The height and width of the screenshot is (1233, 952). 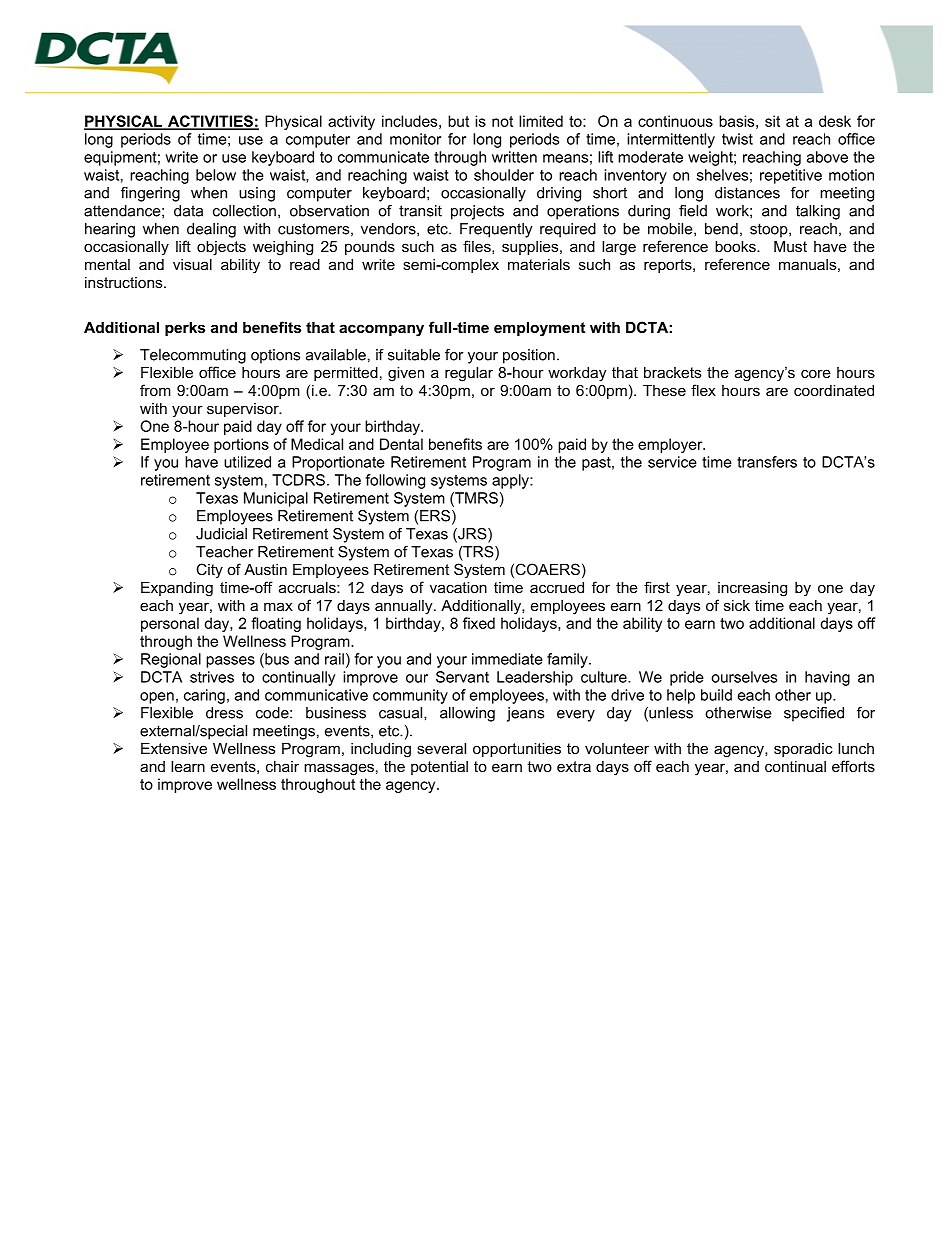 What do you see at coordinates (767, 462) in the screenshot?
I see `transfers` at bounding box center [767, 462].
